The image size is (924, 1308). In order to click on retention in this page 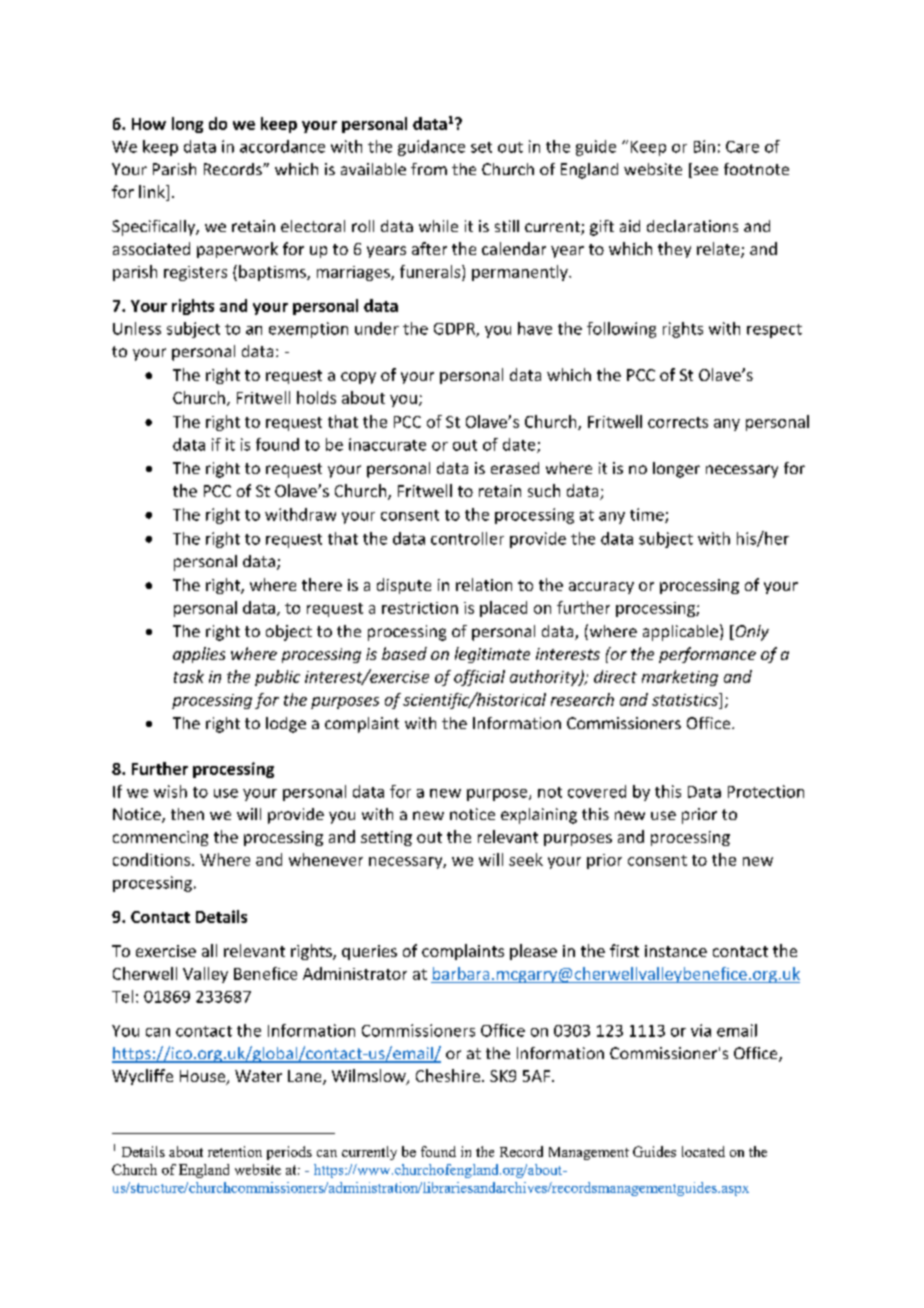, I will do `click(235, 1151)`.
